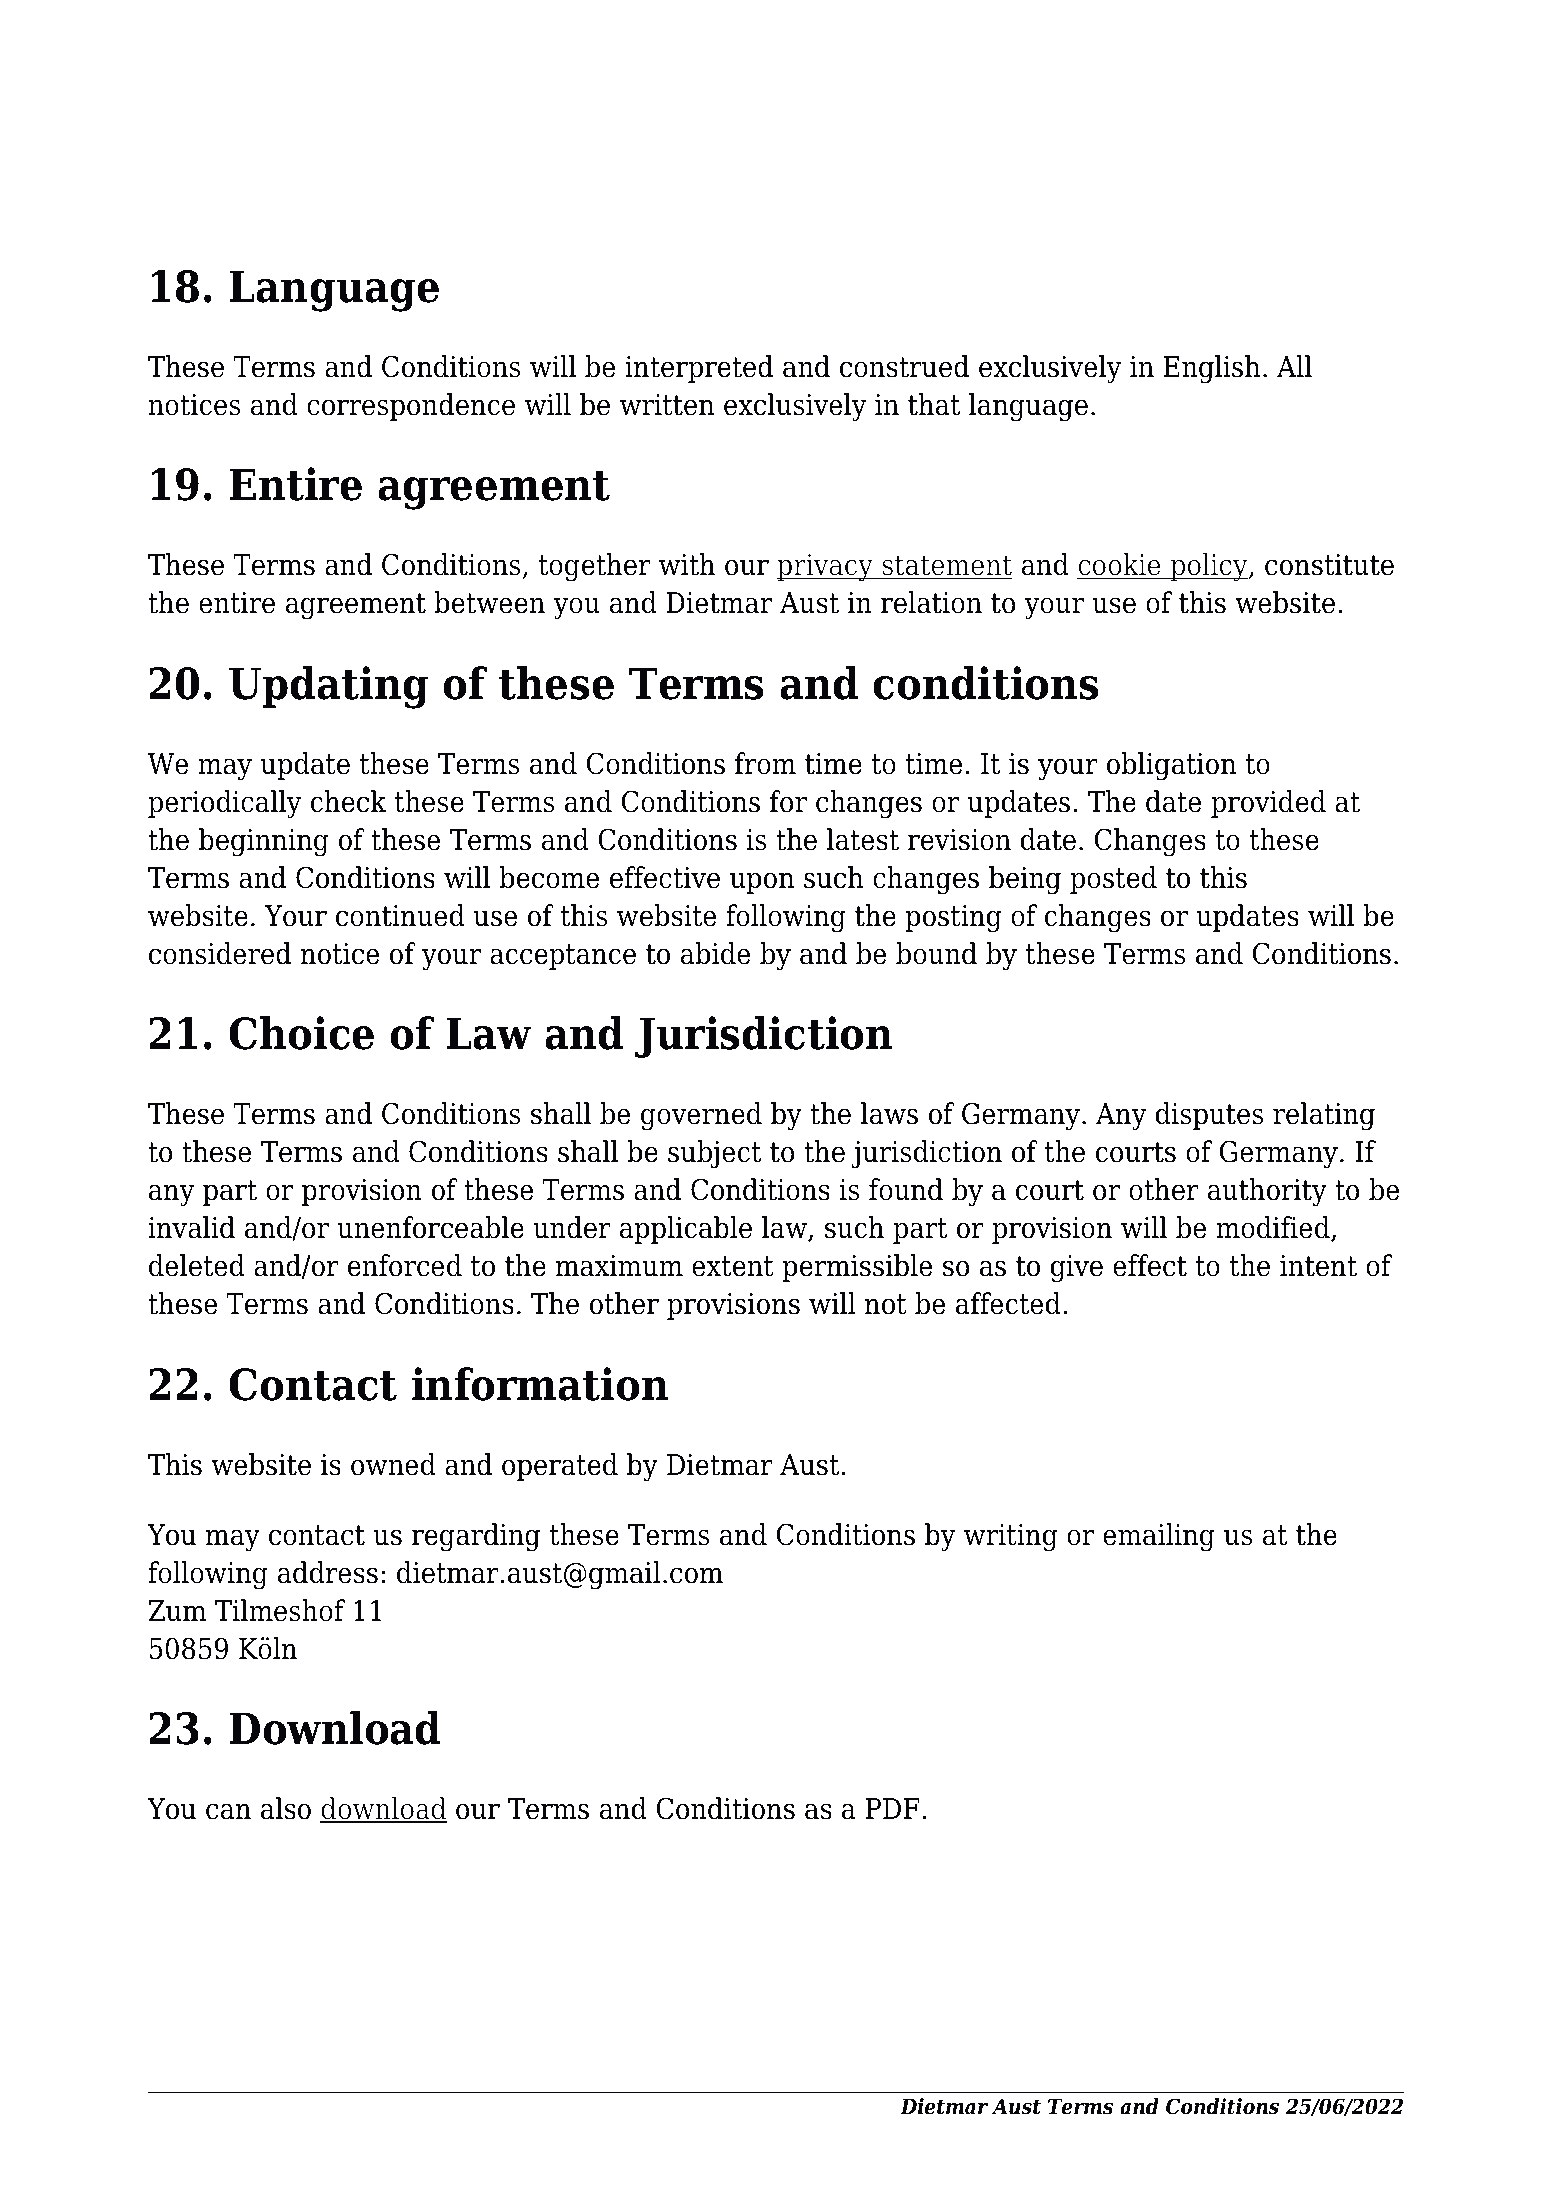 This page has height=2195, width=1552. What do you see at coordinates (762, 883) in the page?
I see `upon` at bounding box center [762, 883].
